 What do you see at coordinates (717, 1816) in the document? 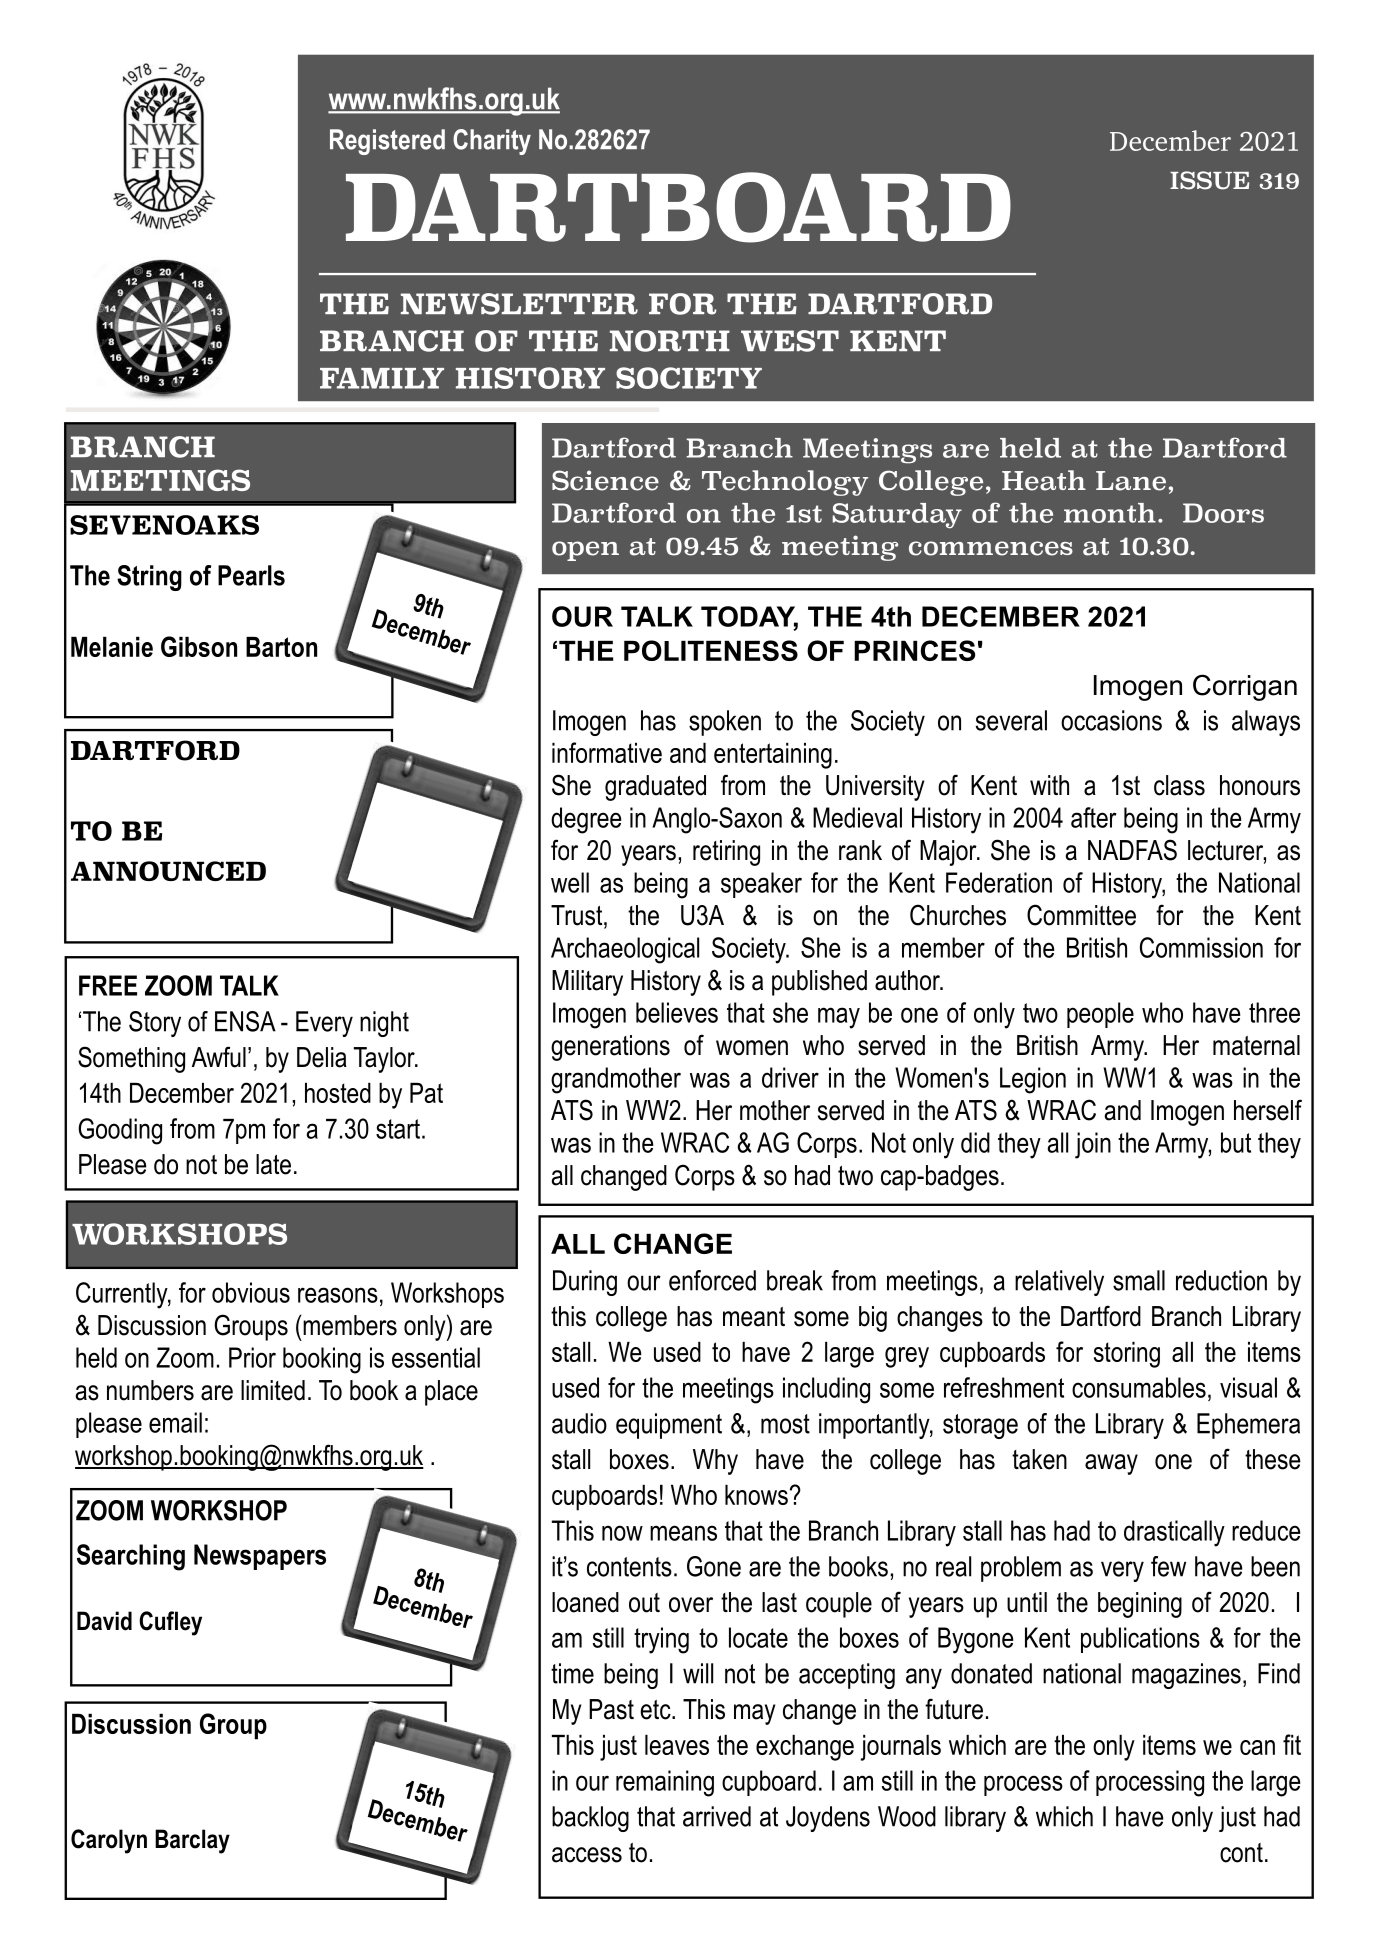
I see `arrived` at bounding box center [717, 1816].
